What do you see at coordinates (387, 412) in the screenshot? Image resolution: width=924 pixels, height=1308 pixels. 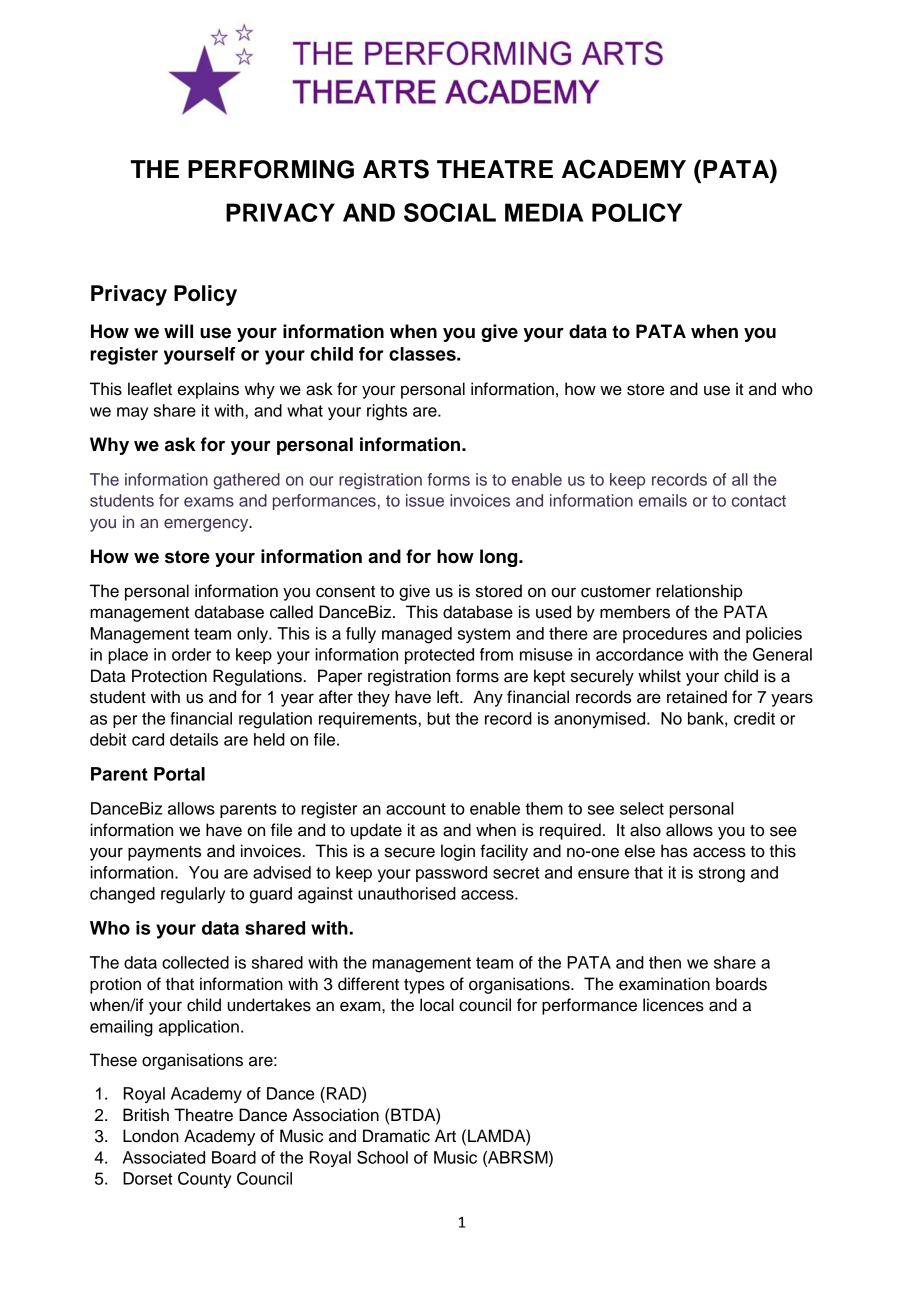 I see `rights` at bounding box center [387, 412].
